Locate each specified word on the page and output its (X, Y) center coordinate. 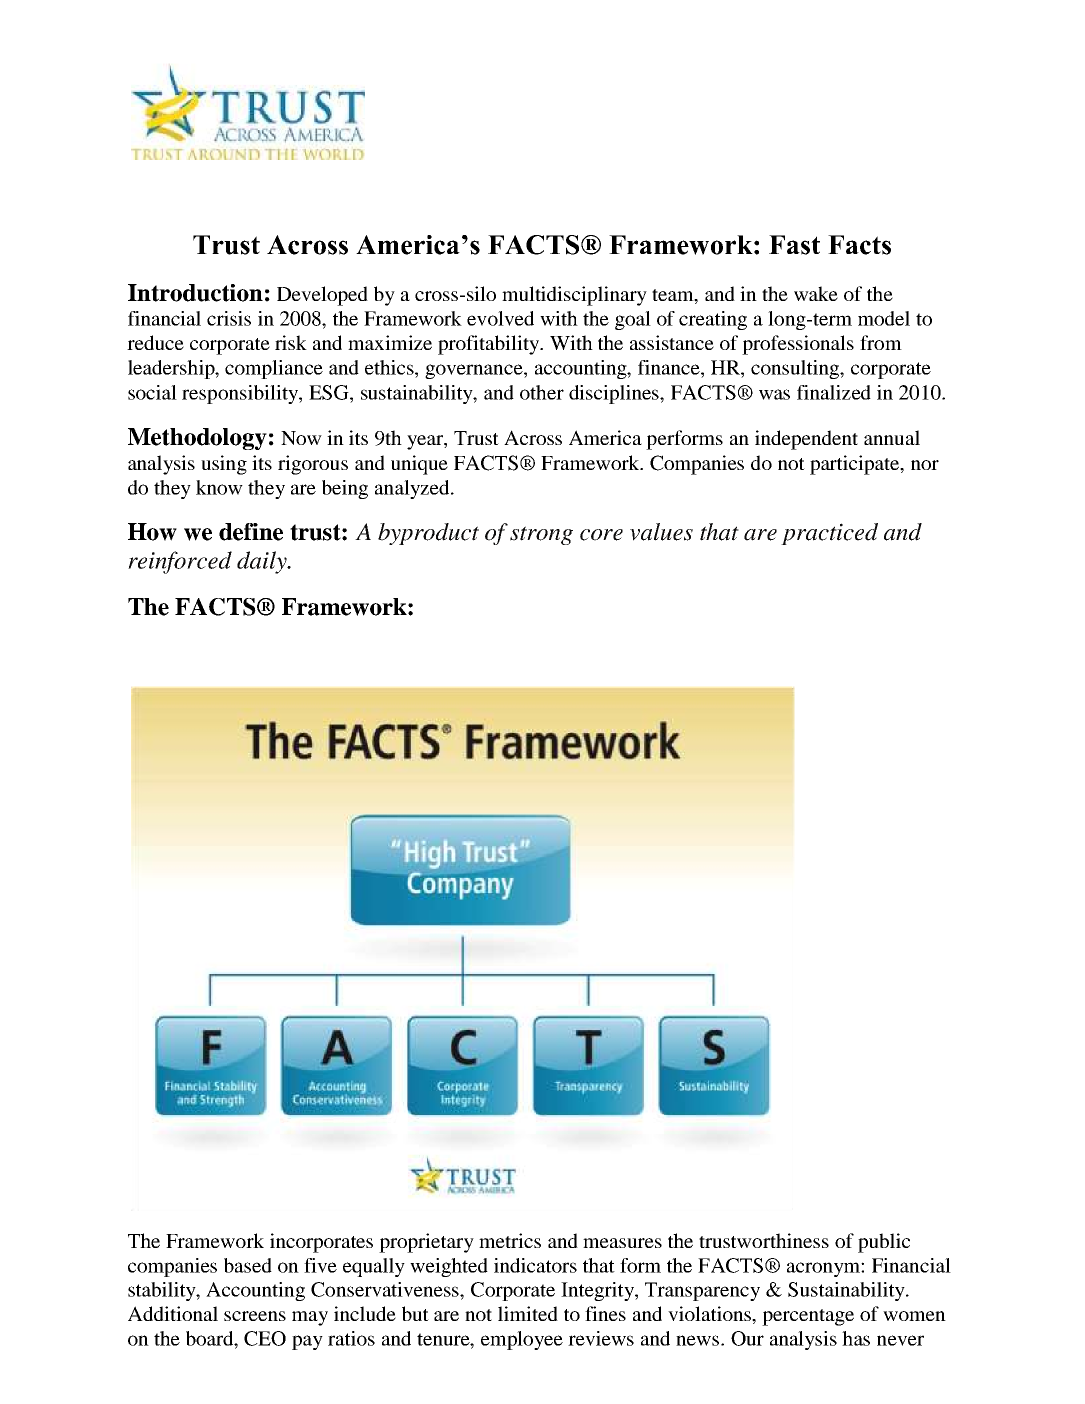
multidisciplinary (574, 296)
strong (541, 535)
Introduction (195, 293)
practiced (829, 534)
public (884, 1243)
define (251, 532)
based (248, 1265)
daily (263, 562)
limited (528, 1313)
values (661, 532)
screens (255, 1316)
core (601, 535)
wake (816, 293)
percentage (808, 1317)
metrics (510, 1240)
